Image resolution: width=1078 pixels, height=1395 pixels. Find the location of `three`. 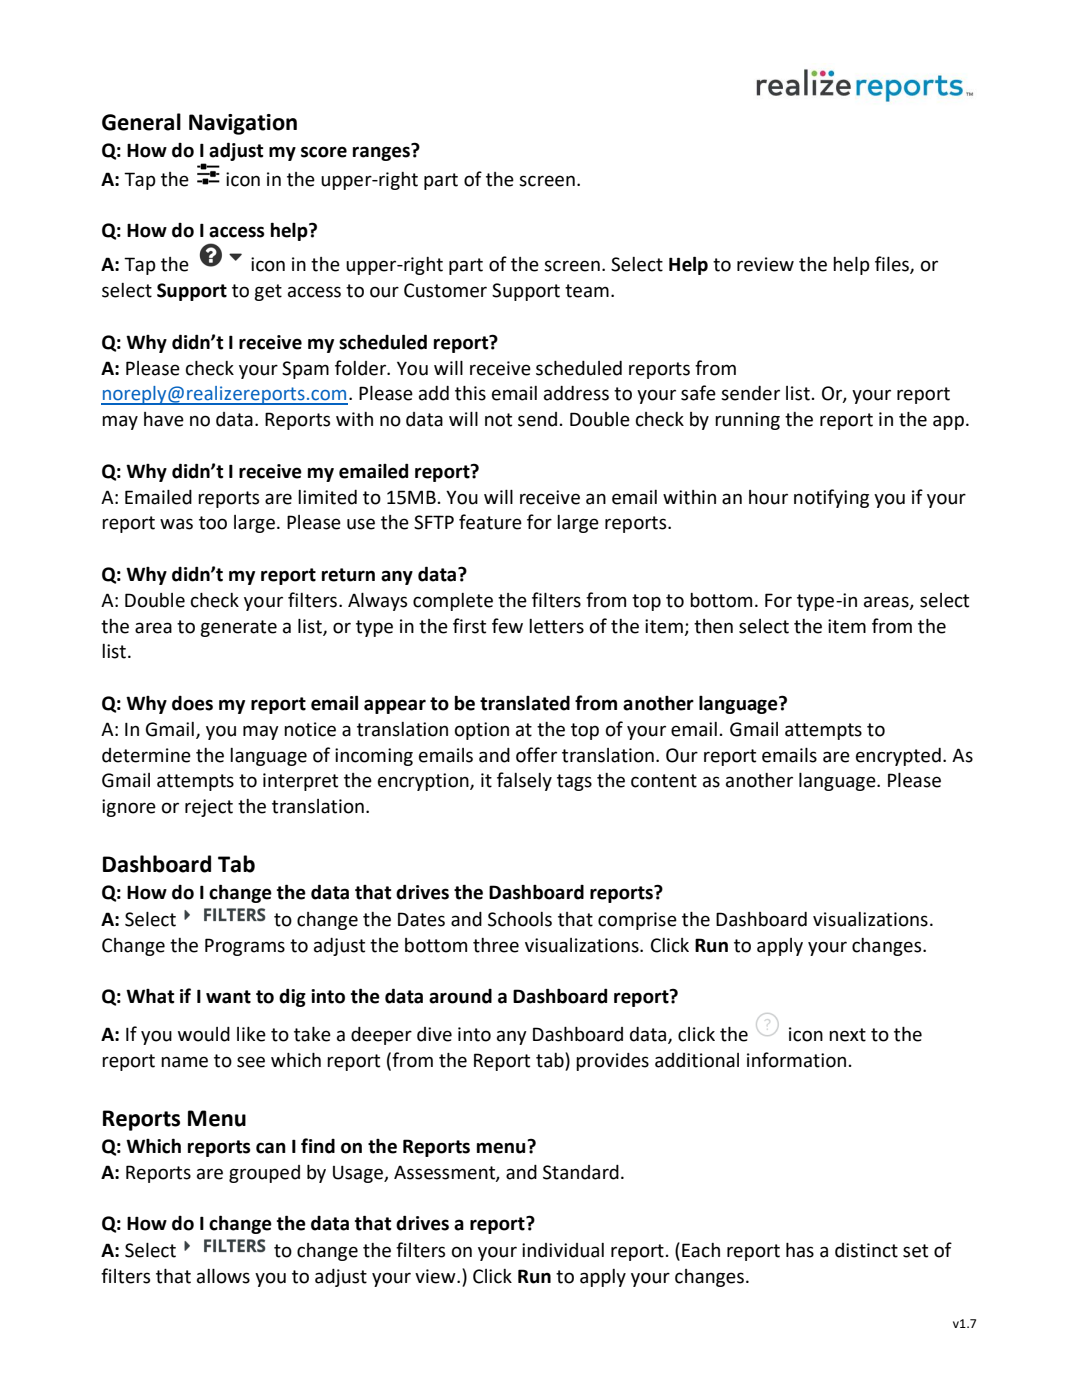

three is located at coordinates (496, 945).
